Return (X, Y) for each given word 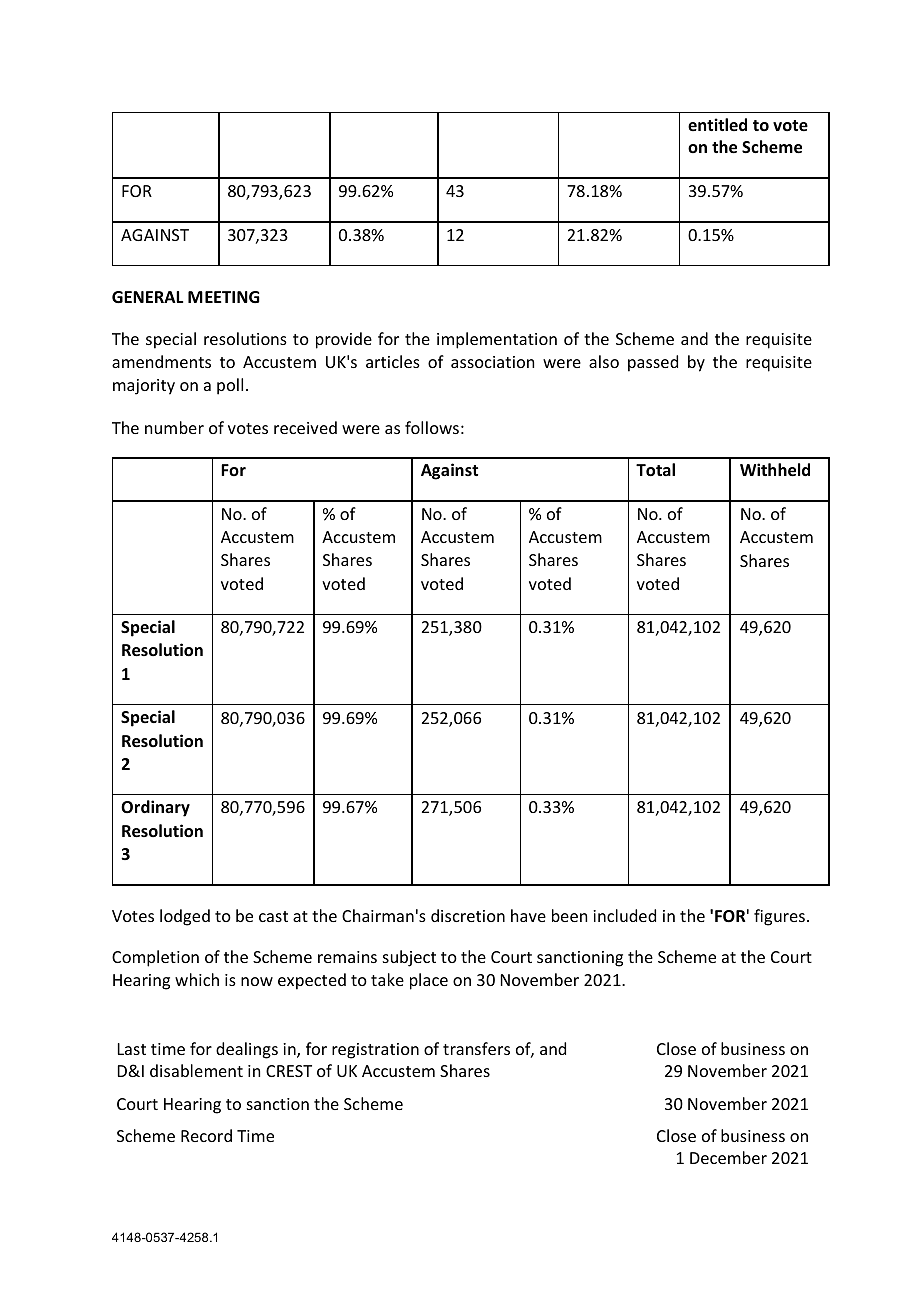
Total (655, 470)
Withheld (775, 470)
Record (206, 1135)
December (728, 1157)
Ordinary (155, 808)
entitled (717, 124)
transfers (476, 1048)
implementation (497, 340)
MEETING (224, 297)
